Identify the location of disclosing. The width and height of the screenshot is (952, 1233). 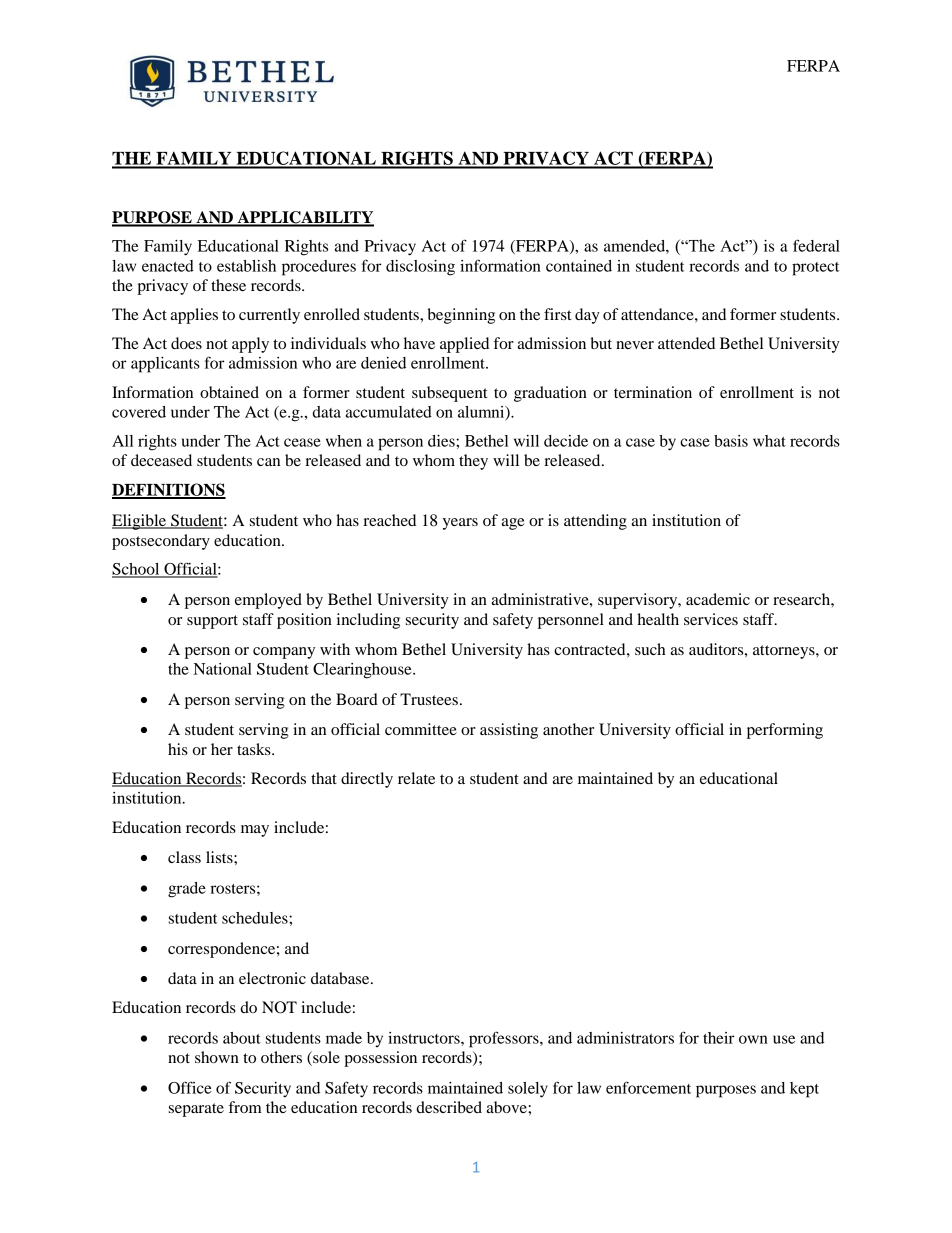
(420, 268).
